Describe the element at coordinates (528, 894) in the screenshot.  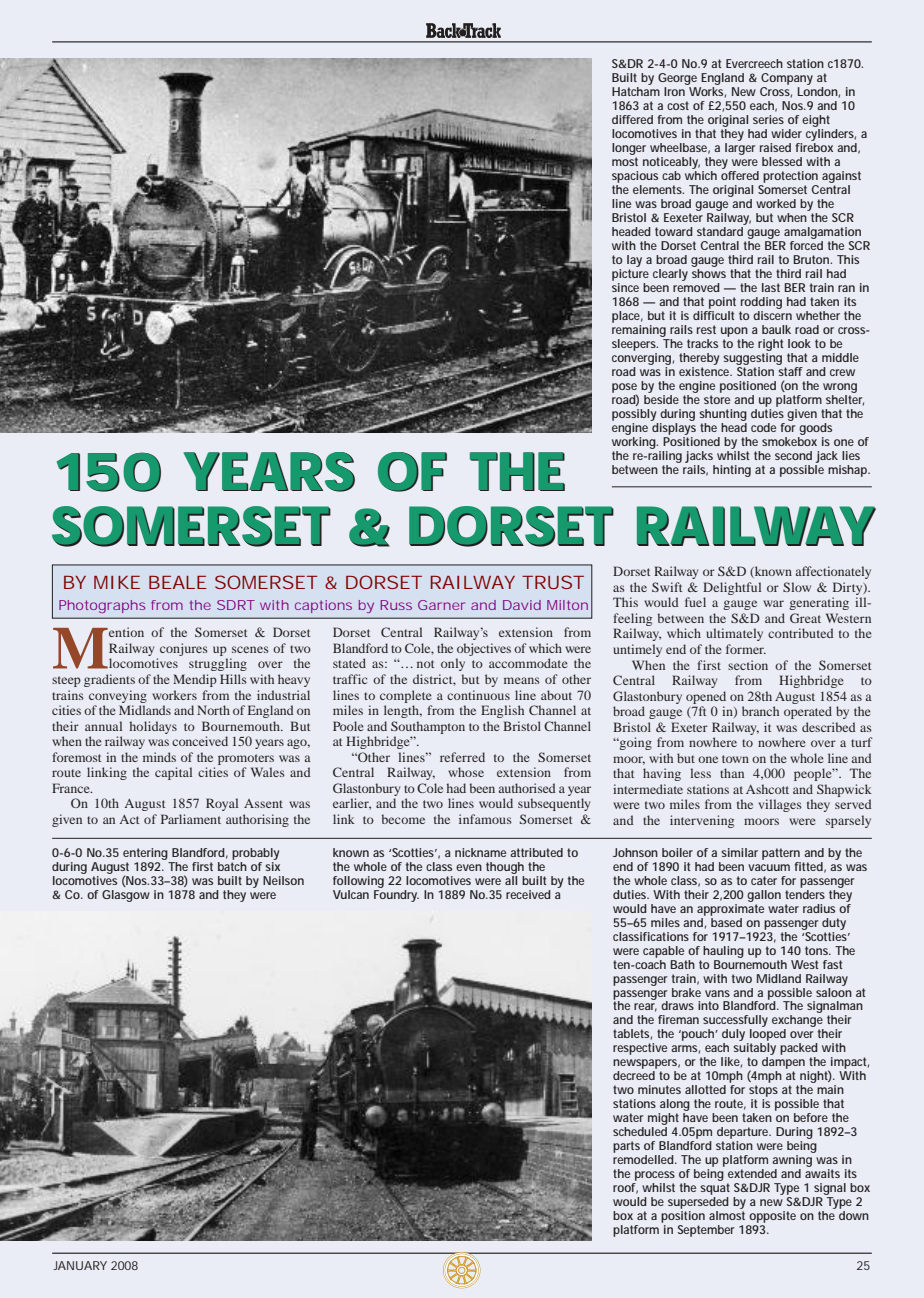
I see `received` at that location.
